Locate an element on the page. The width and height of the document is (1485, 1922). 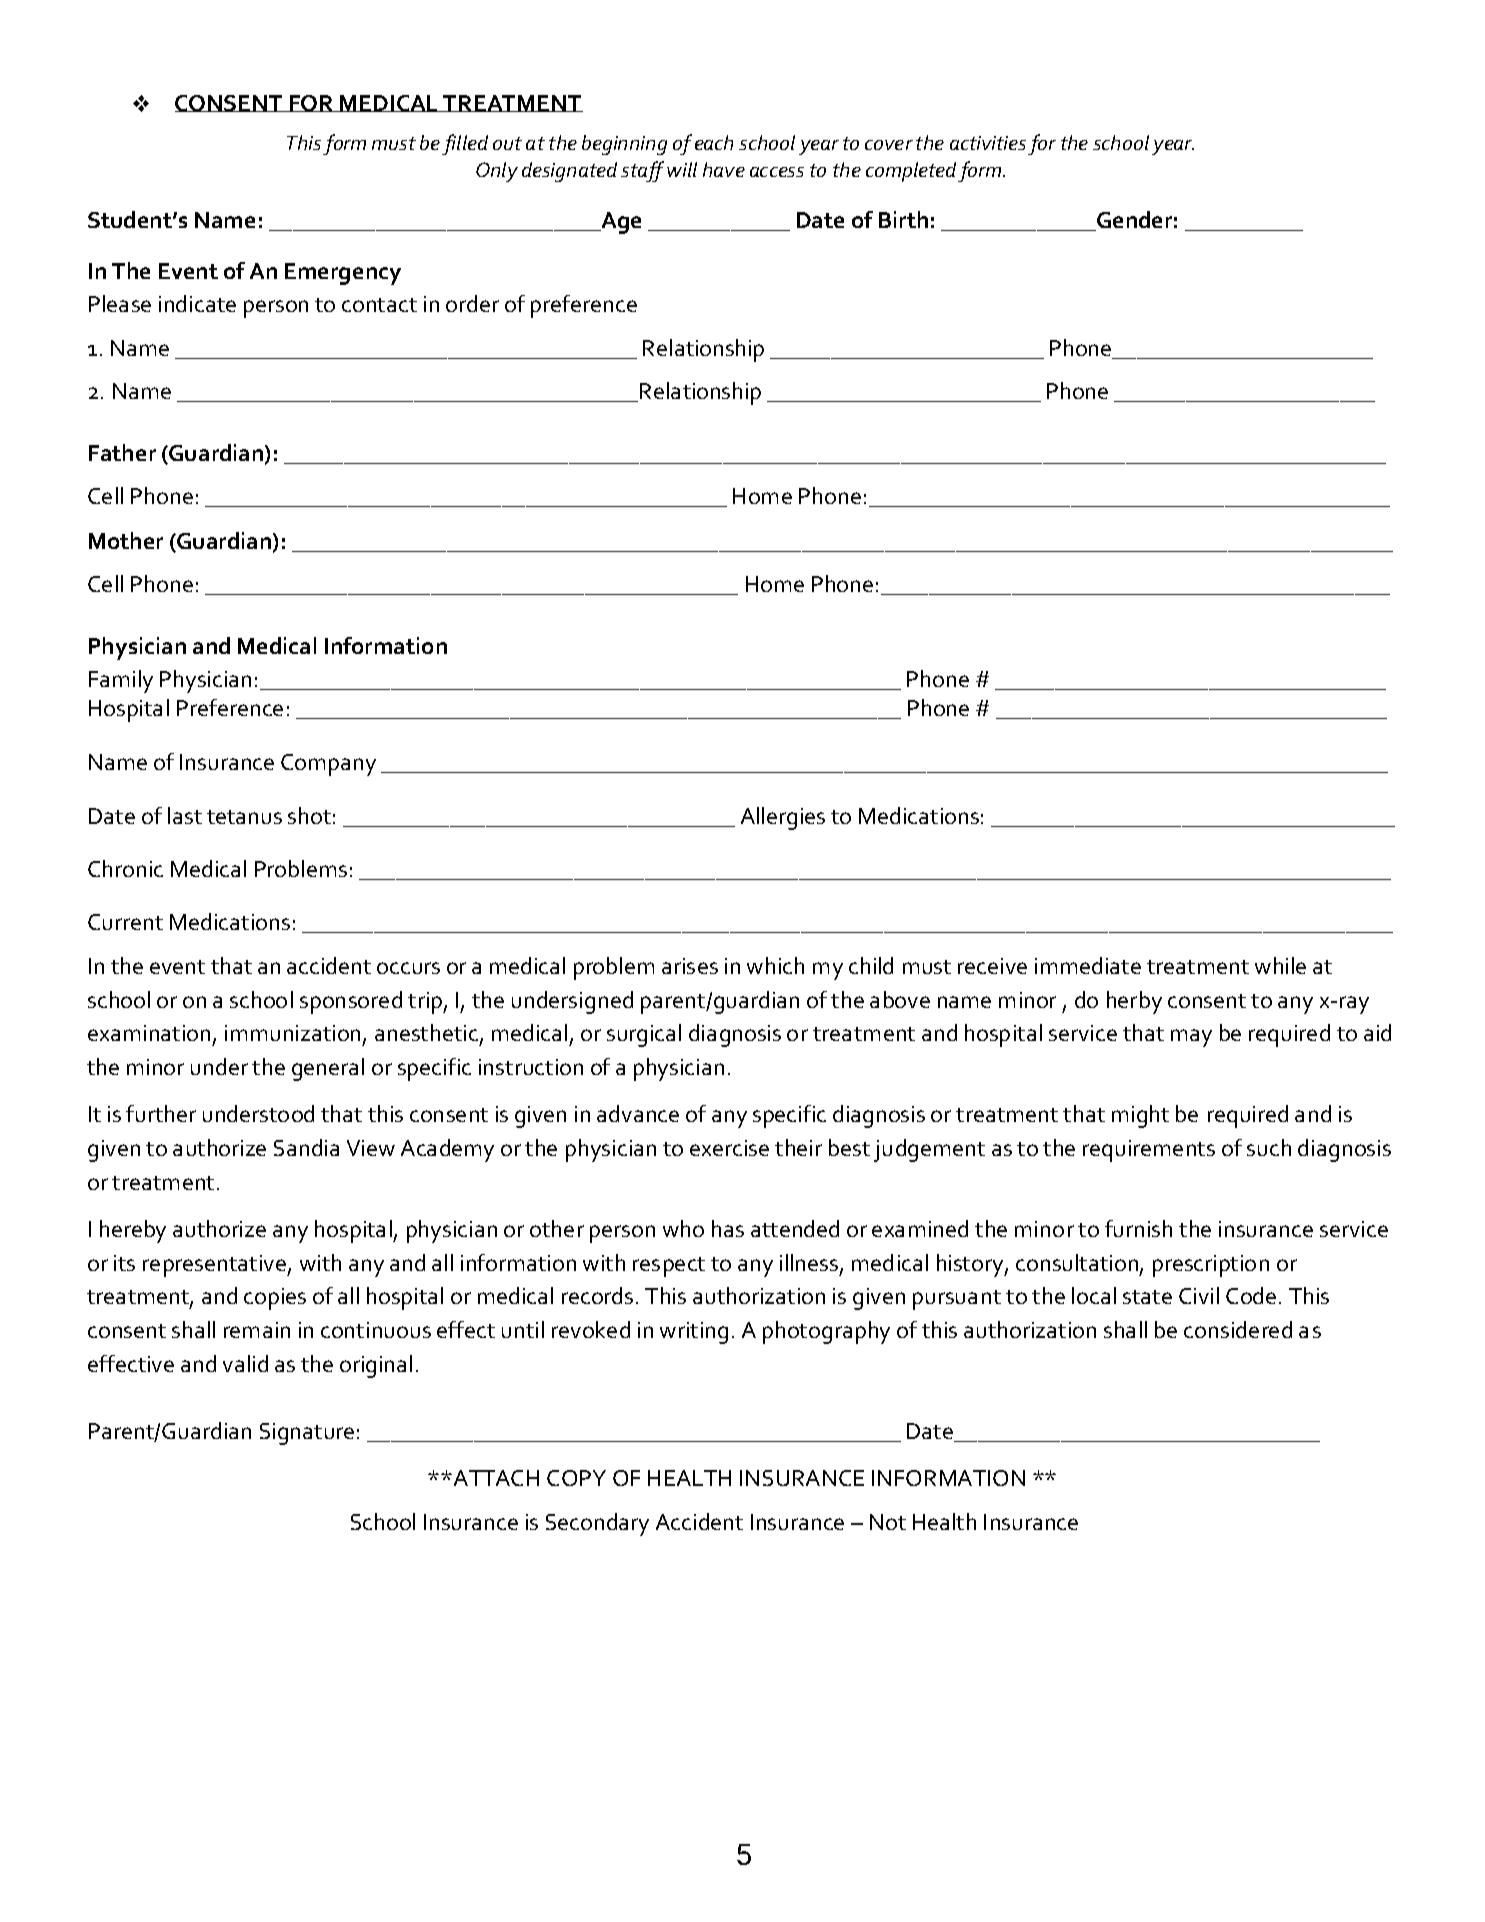
tetanus is located at coordinates (244, 817).
